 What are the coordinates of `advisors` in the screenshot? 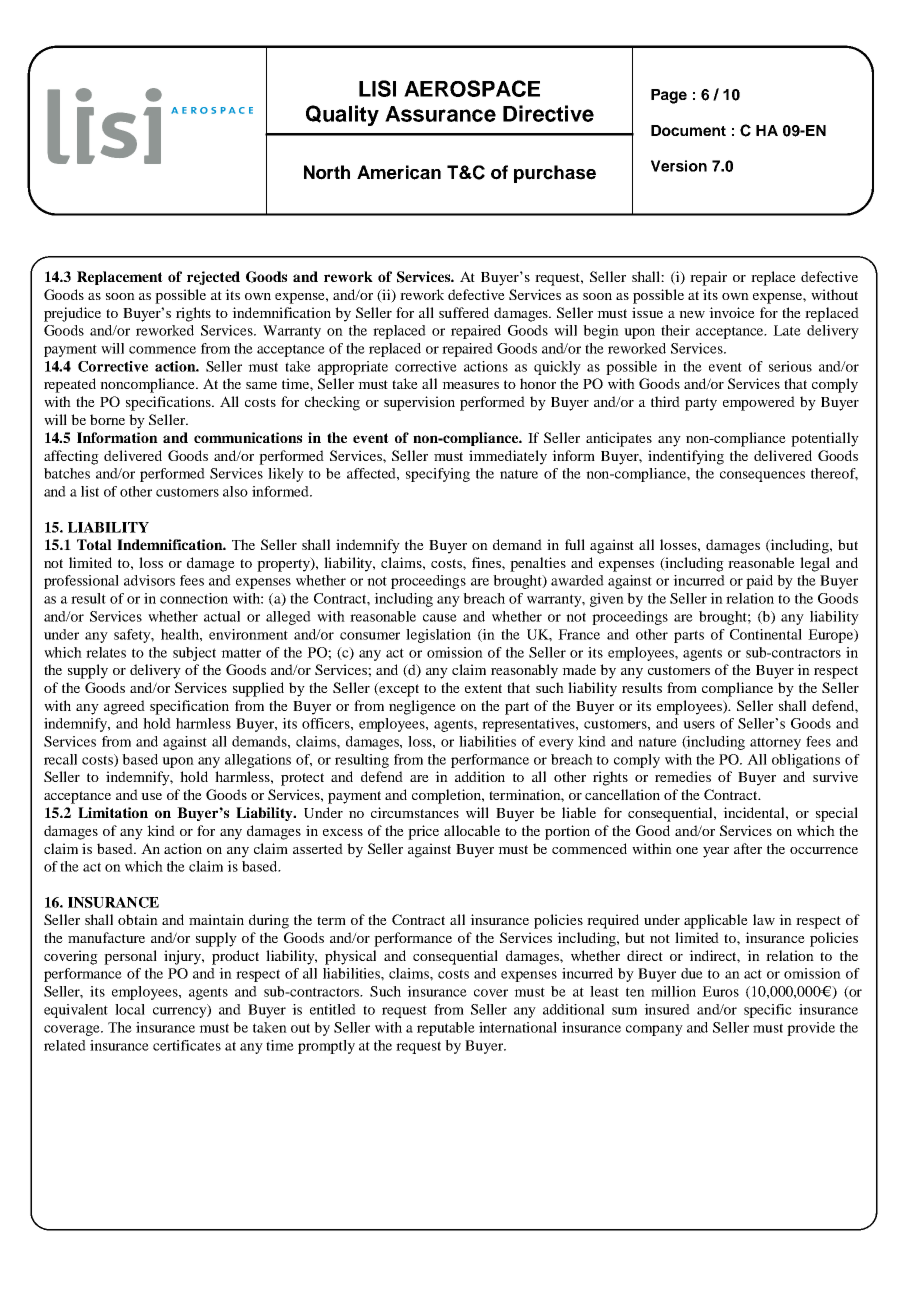 It's located at (149, 580).
